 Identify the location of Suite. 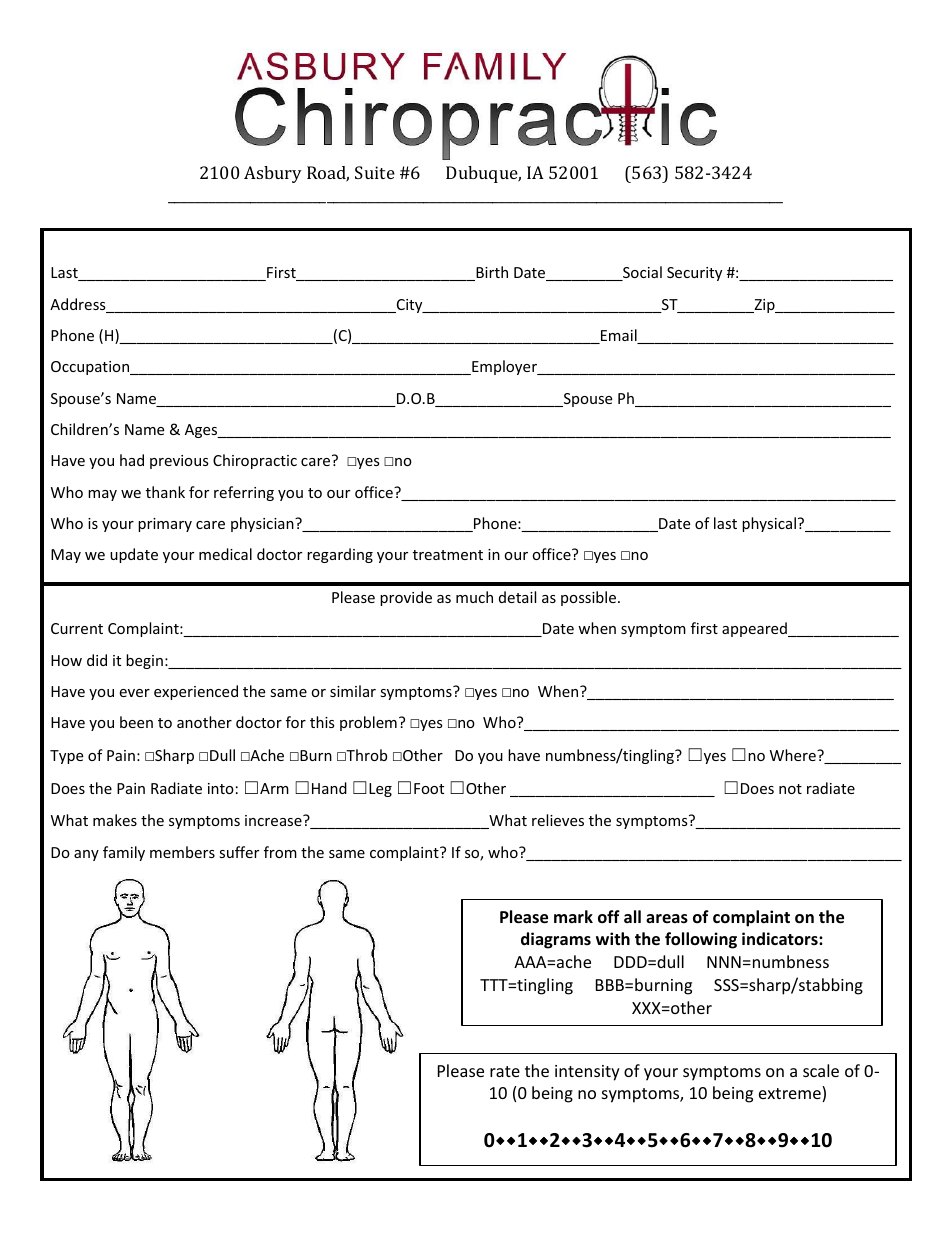
(375, 172).
